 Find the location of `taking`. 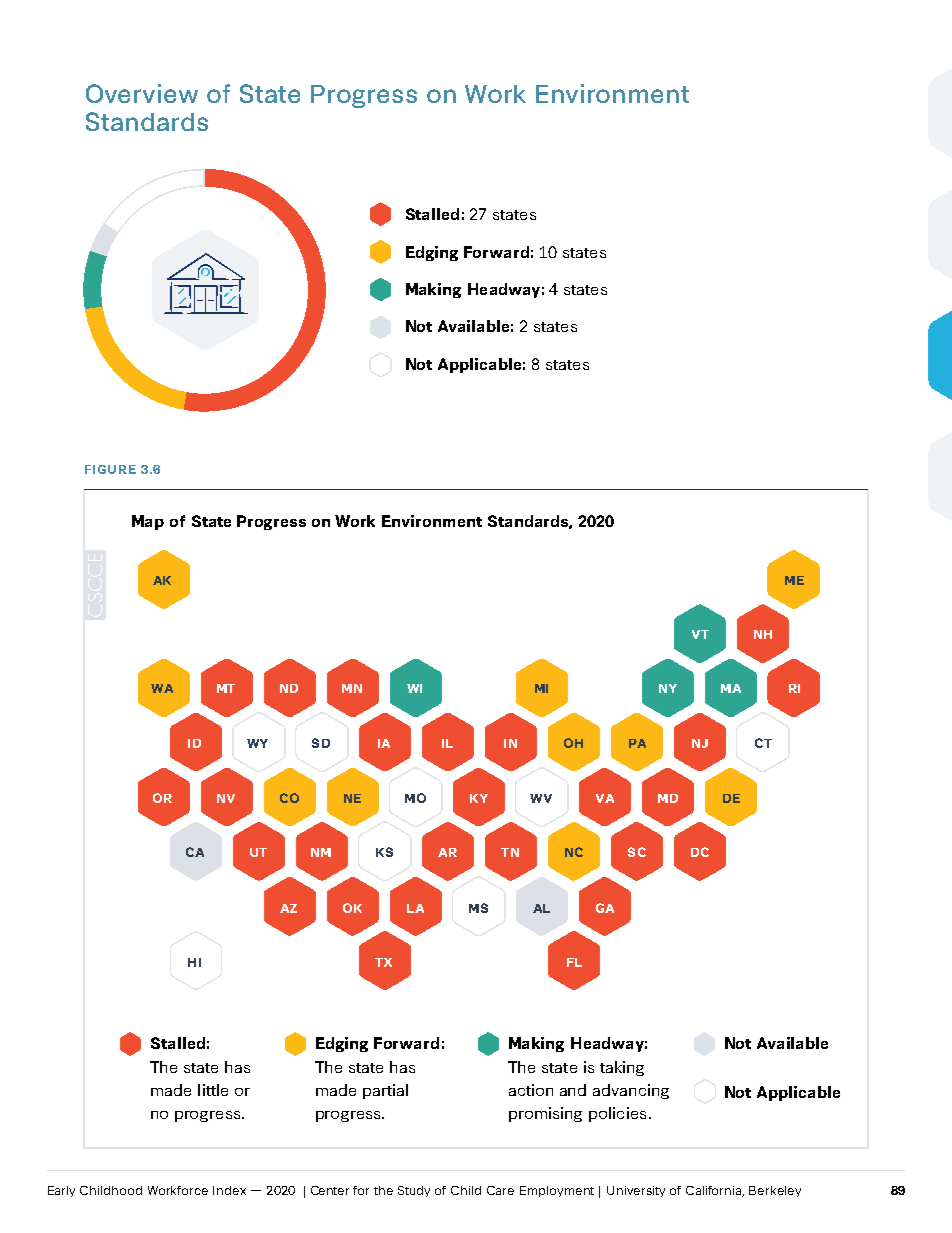

taking is located at coordinates (622, 1068).
